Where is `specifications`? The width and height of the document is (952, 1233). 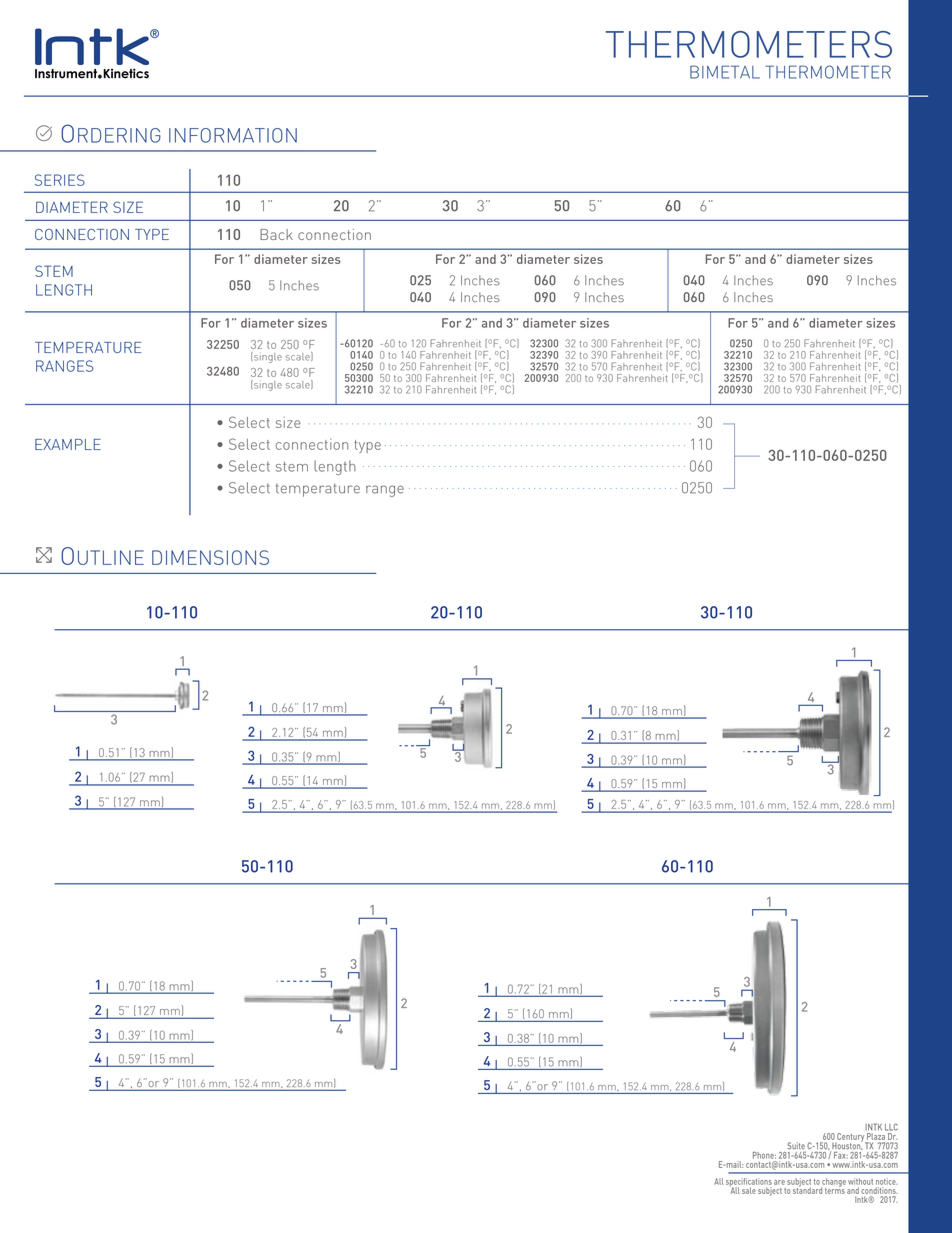 specifications is located at coordinates (749, 1183).
